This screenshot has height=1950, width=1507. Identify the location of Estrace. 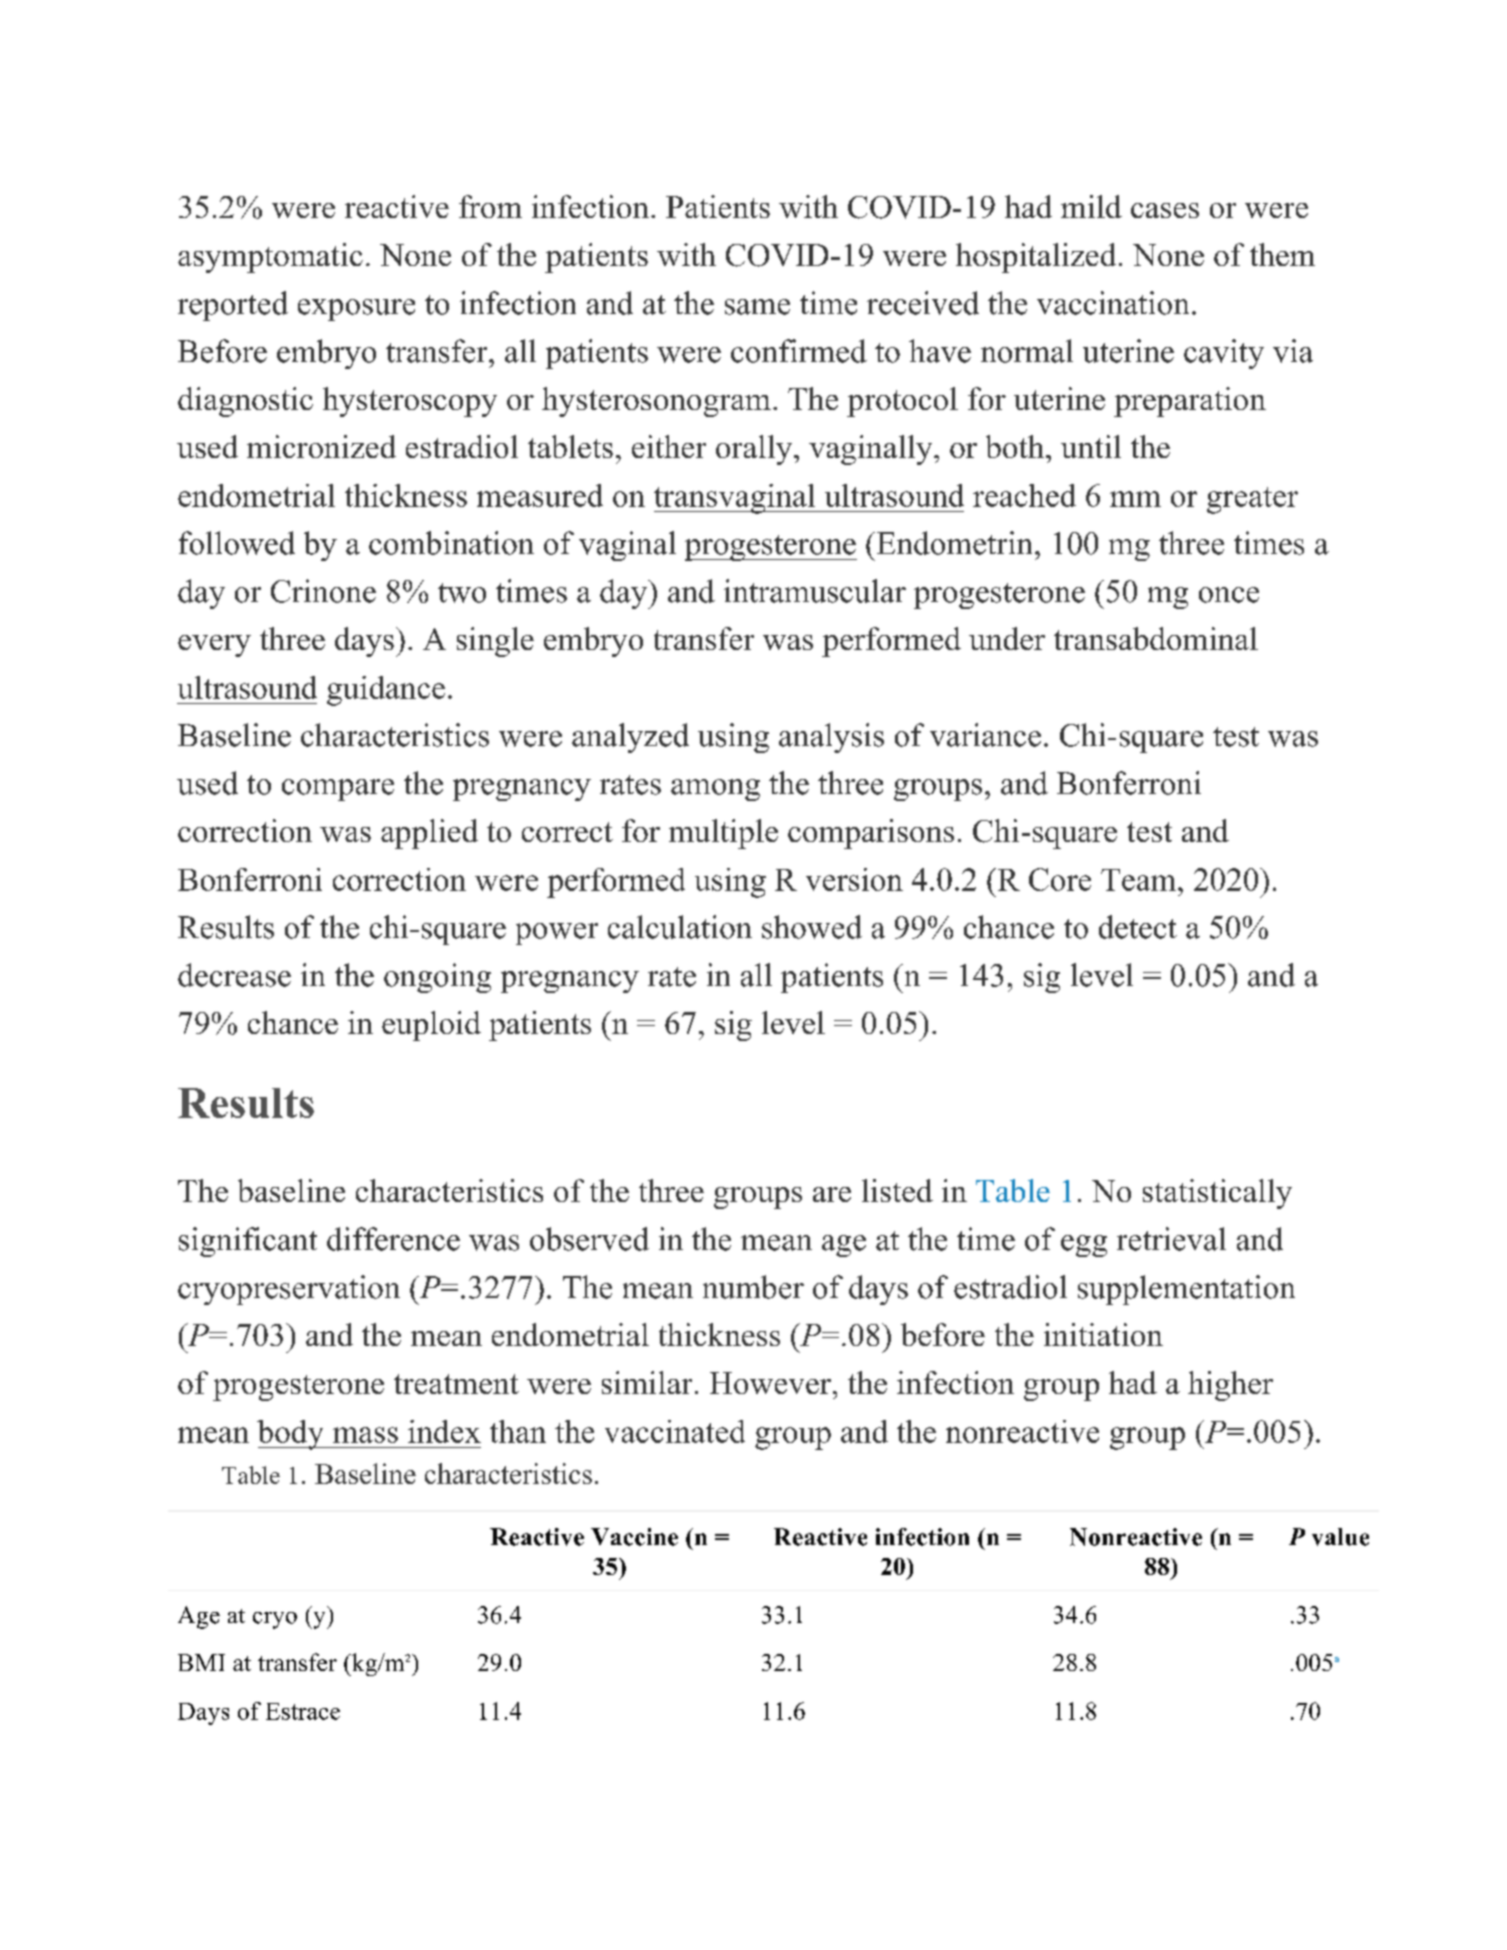
(303, 1711).
